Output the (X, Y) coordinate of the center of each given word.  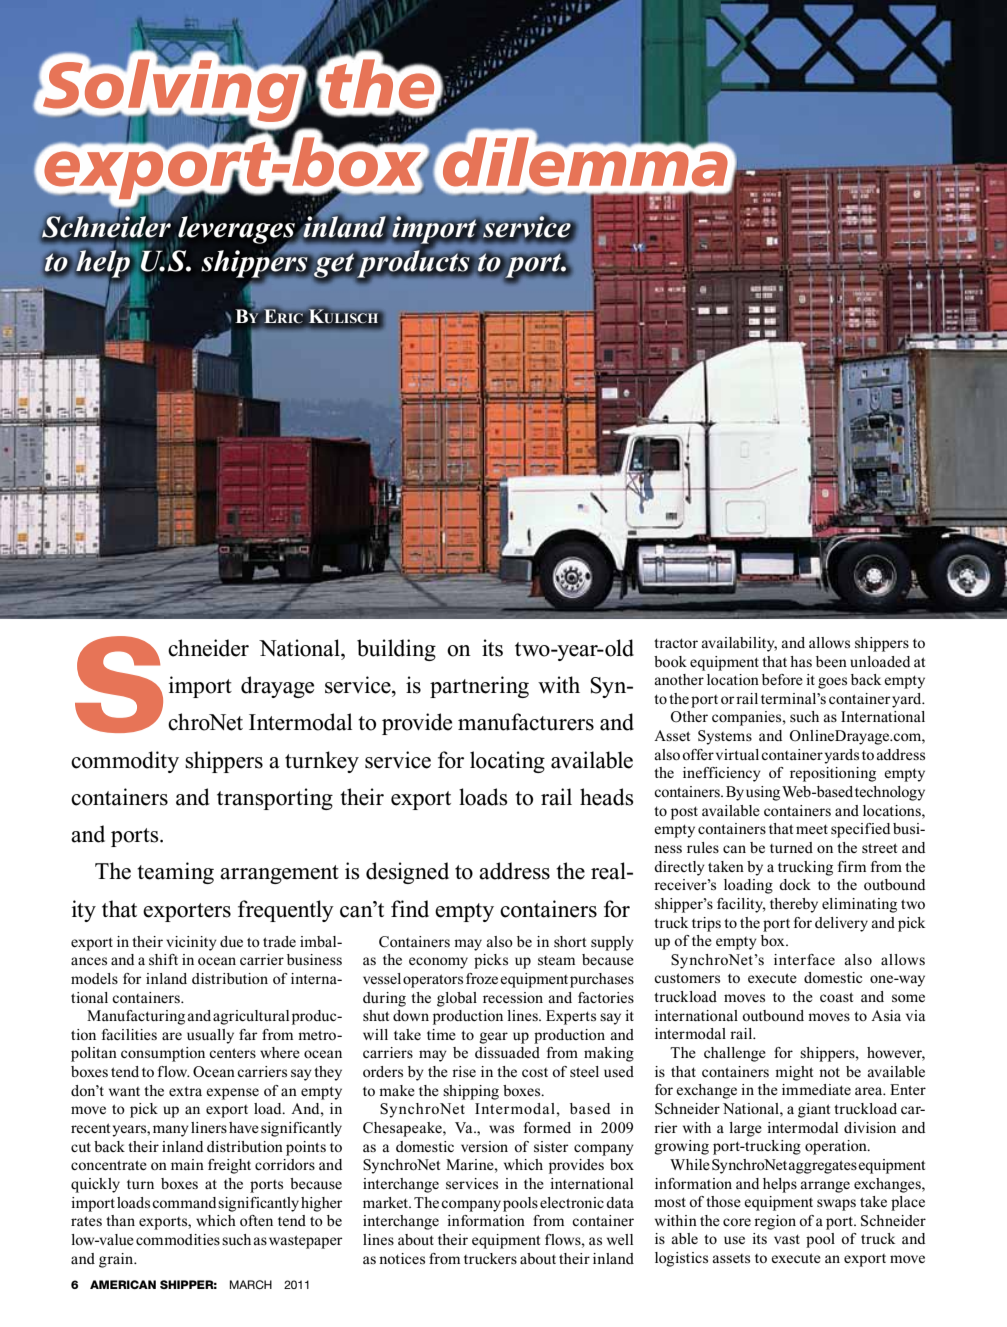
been (831, 661)
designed (407, 873)
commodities (178, 1239)
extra (185, 1091)
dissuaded (507, 1052)
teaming (175, 873)
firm (852, 866)
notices (402, 1258)
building (396, 650)
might (794, 1073)
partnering (479, 687)
